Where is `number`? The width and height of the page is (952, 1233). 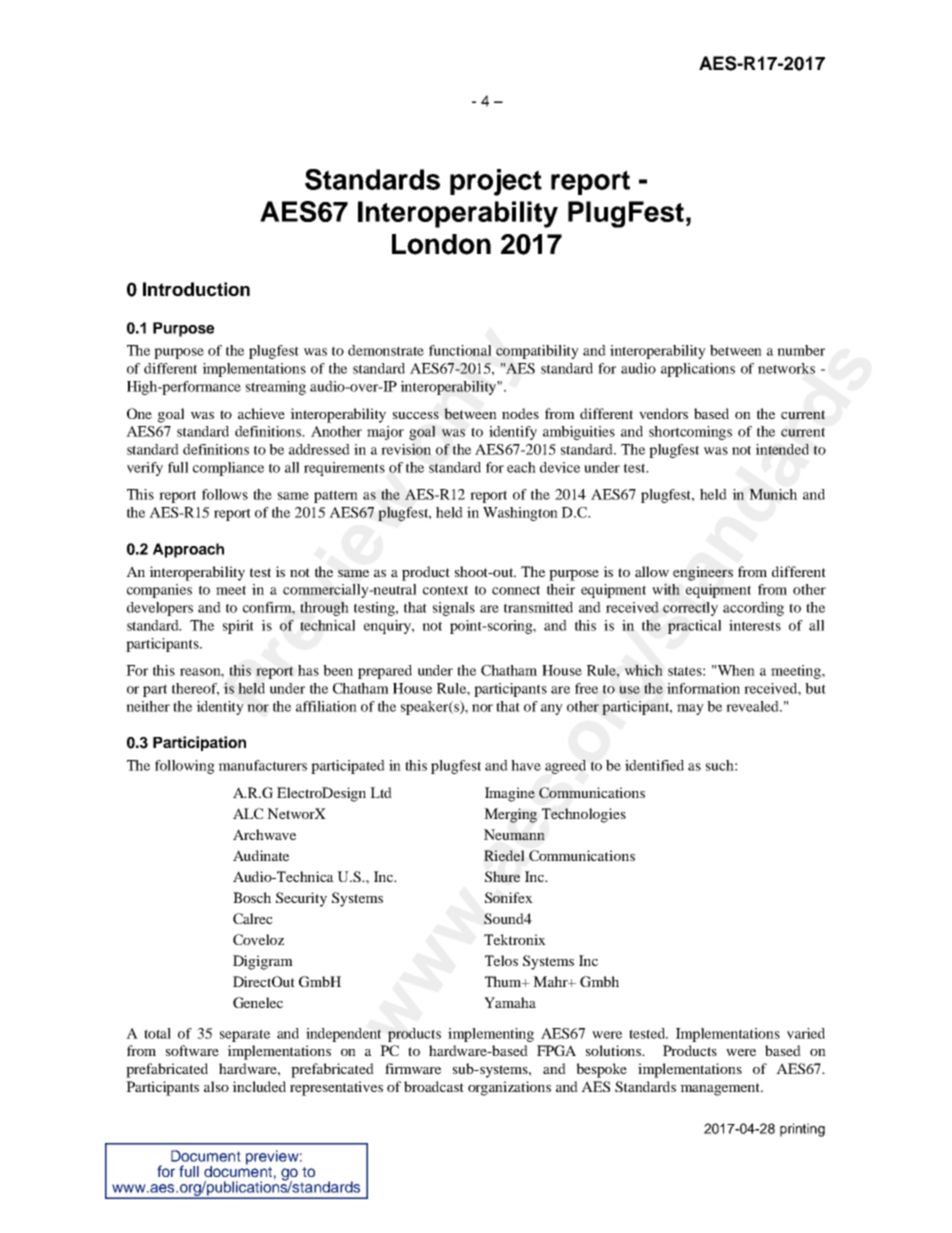 number is located at coordinates (801, 350).
